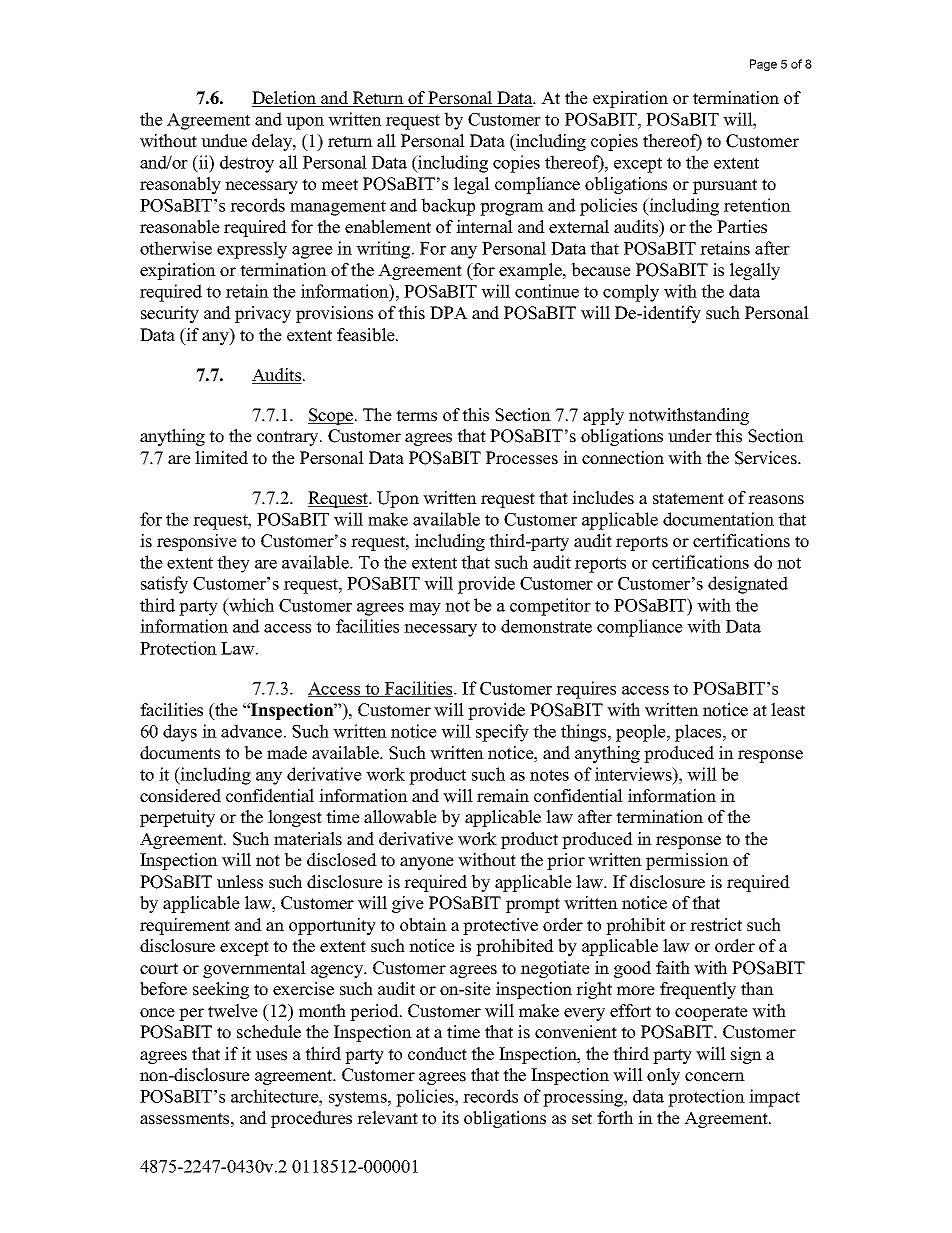  Describe the element at coordinates (427, 863) in the screenshot. I see `anyone` at that location.
